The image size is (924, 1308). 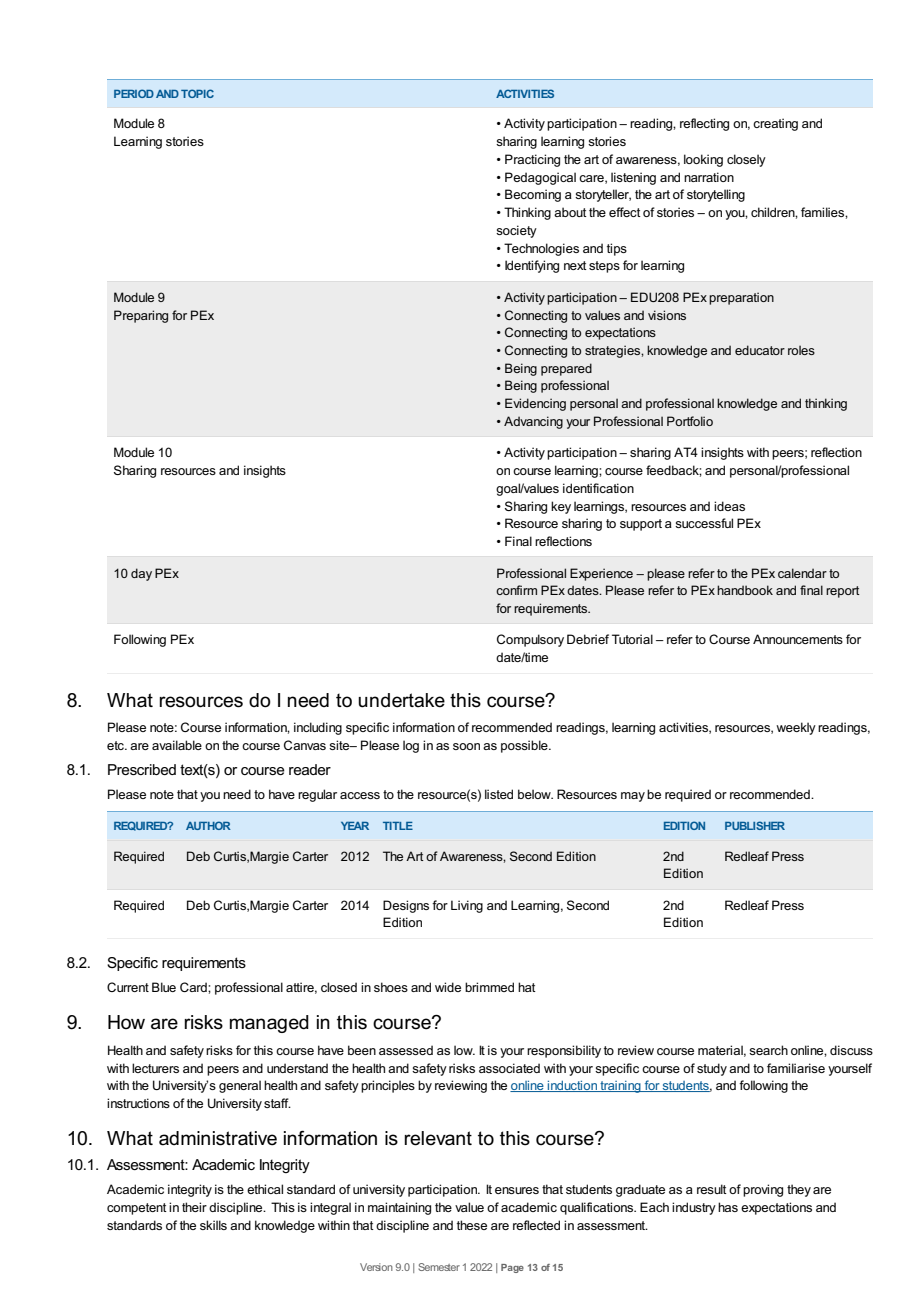 I want to click on Practicing, so click(x=532, y=160).
